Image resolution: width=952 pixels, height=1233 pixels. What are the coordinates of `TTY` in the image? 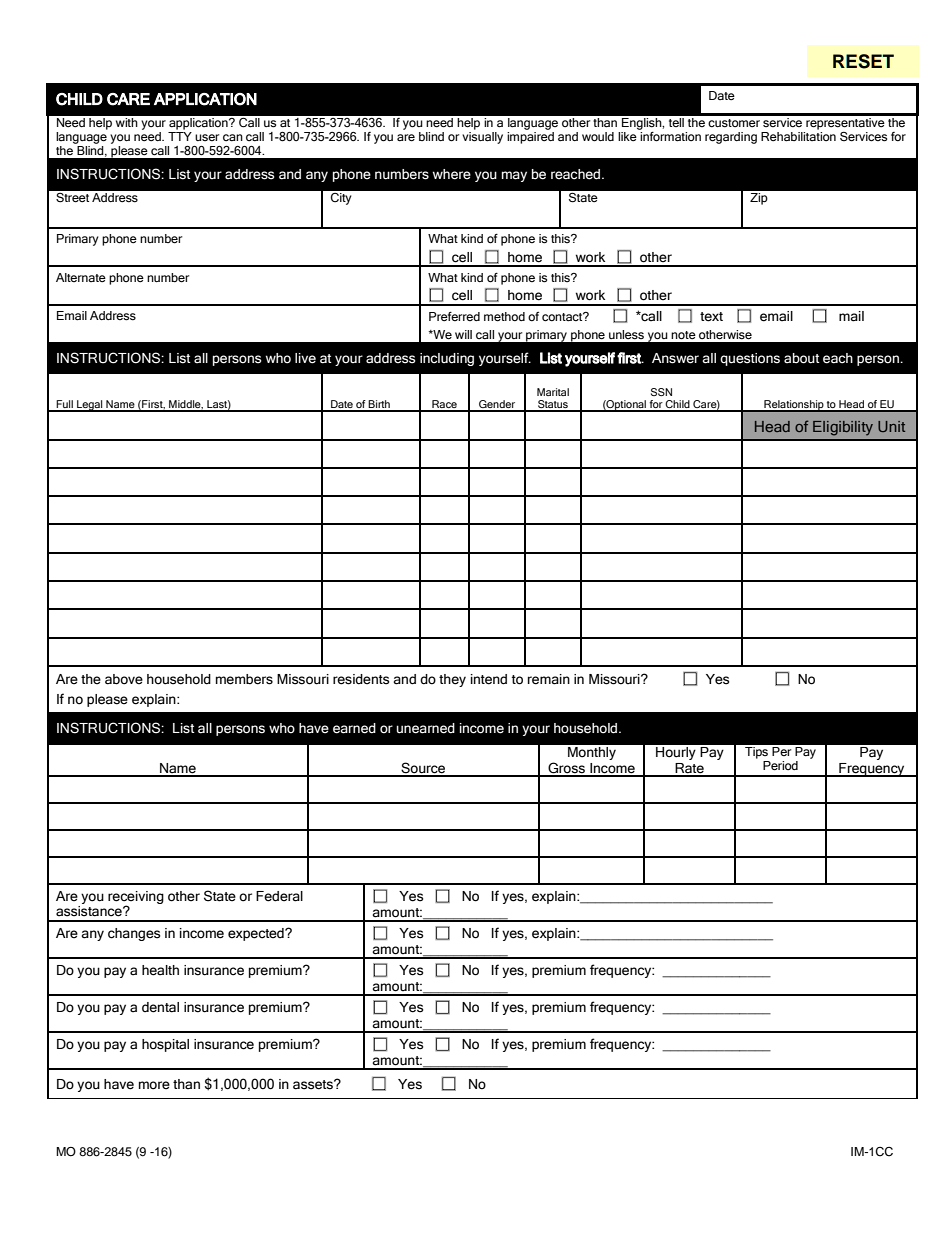 It's located at (180, 136).
